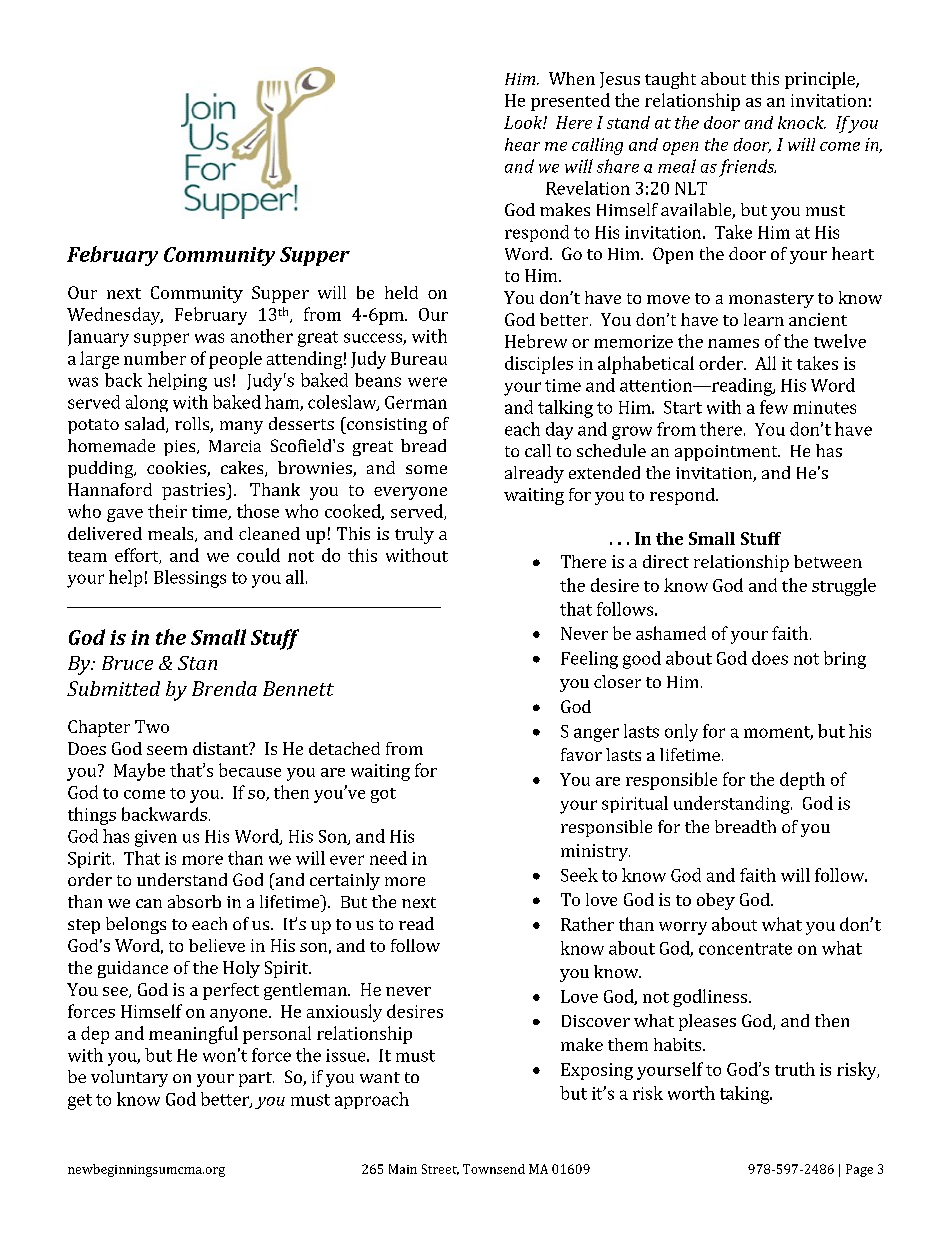 This screenshot has width=952, height=1233. What do you see at coordinates (802, 122) in the screenshot?
I see `knock` at bounding box center [802, 122].
